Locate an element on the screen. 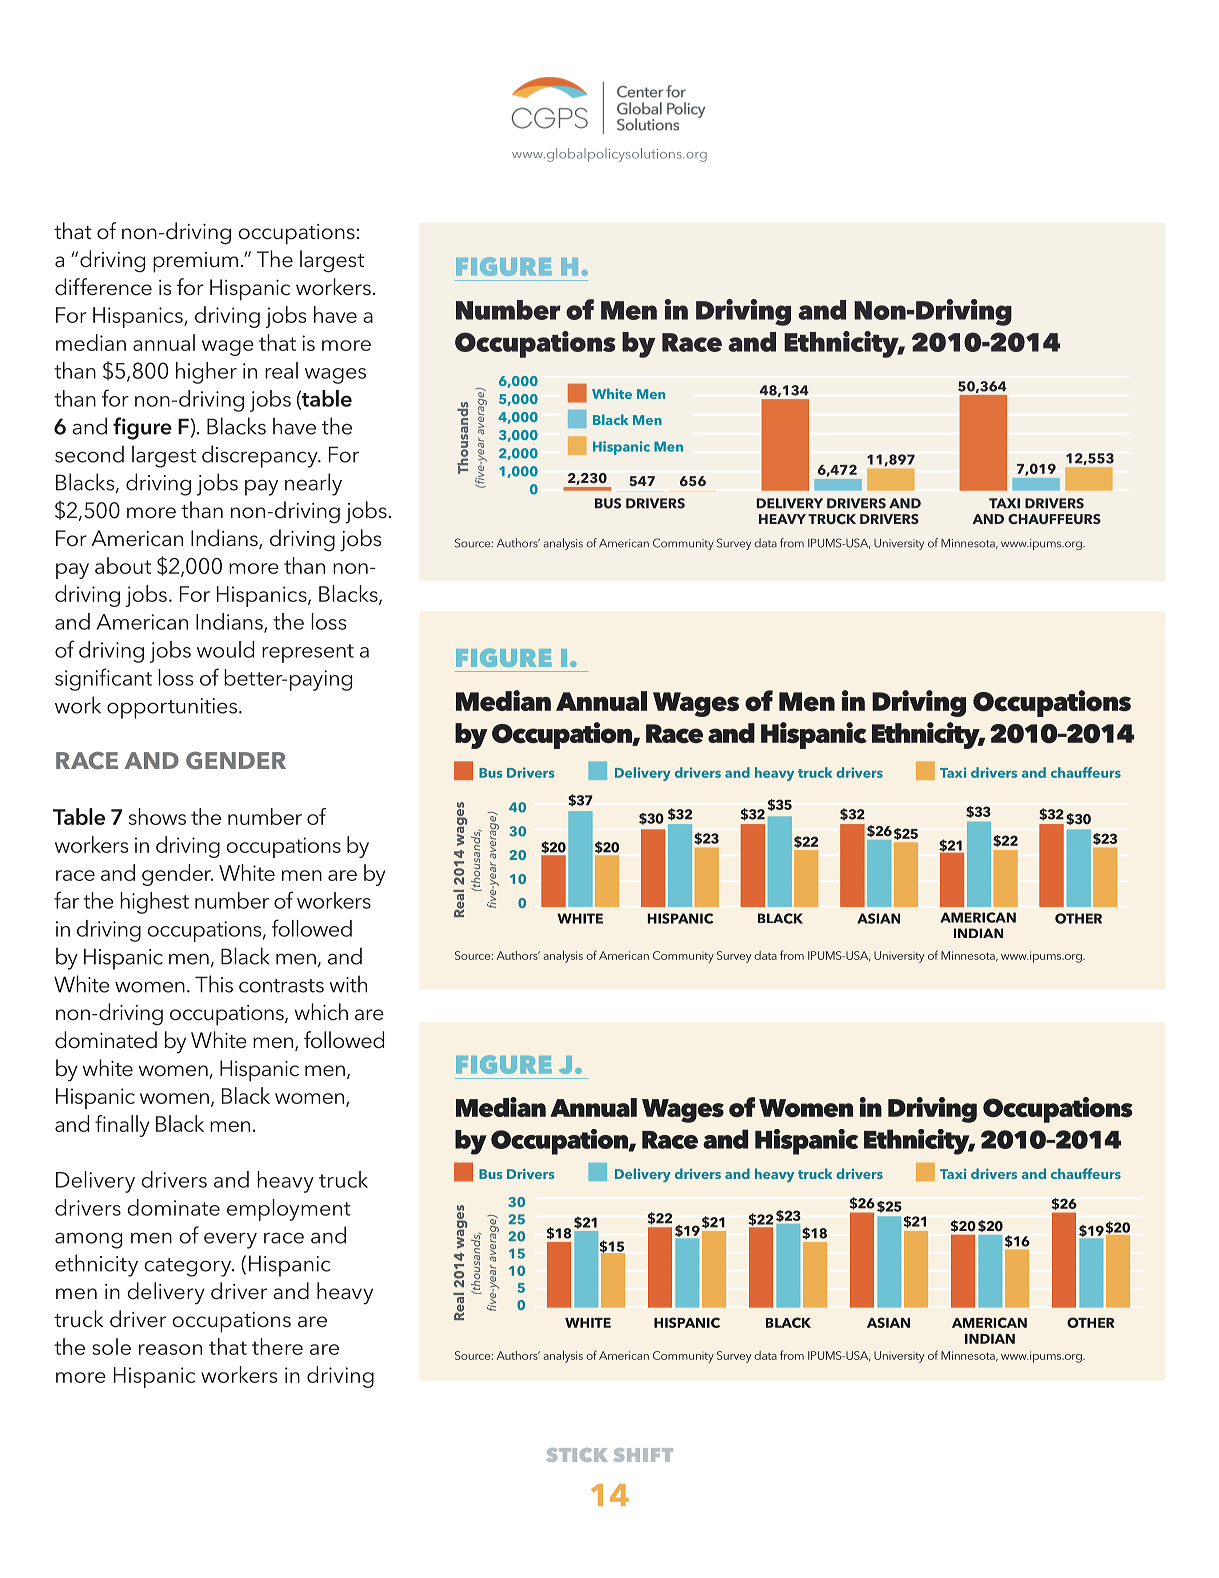 Image resolution: width=1219 pixels, height=1578 pixels. there is located at coordinates (277, 1346).
